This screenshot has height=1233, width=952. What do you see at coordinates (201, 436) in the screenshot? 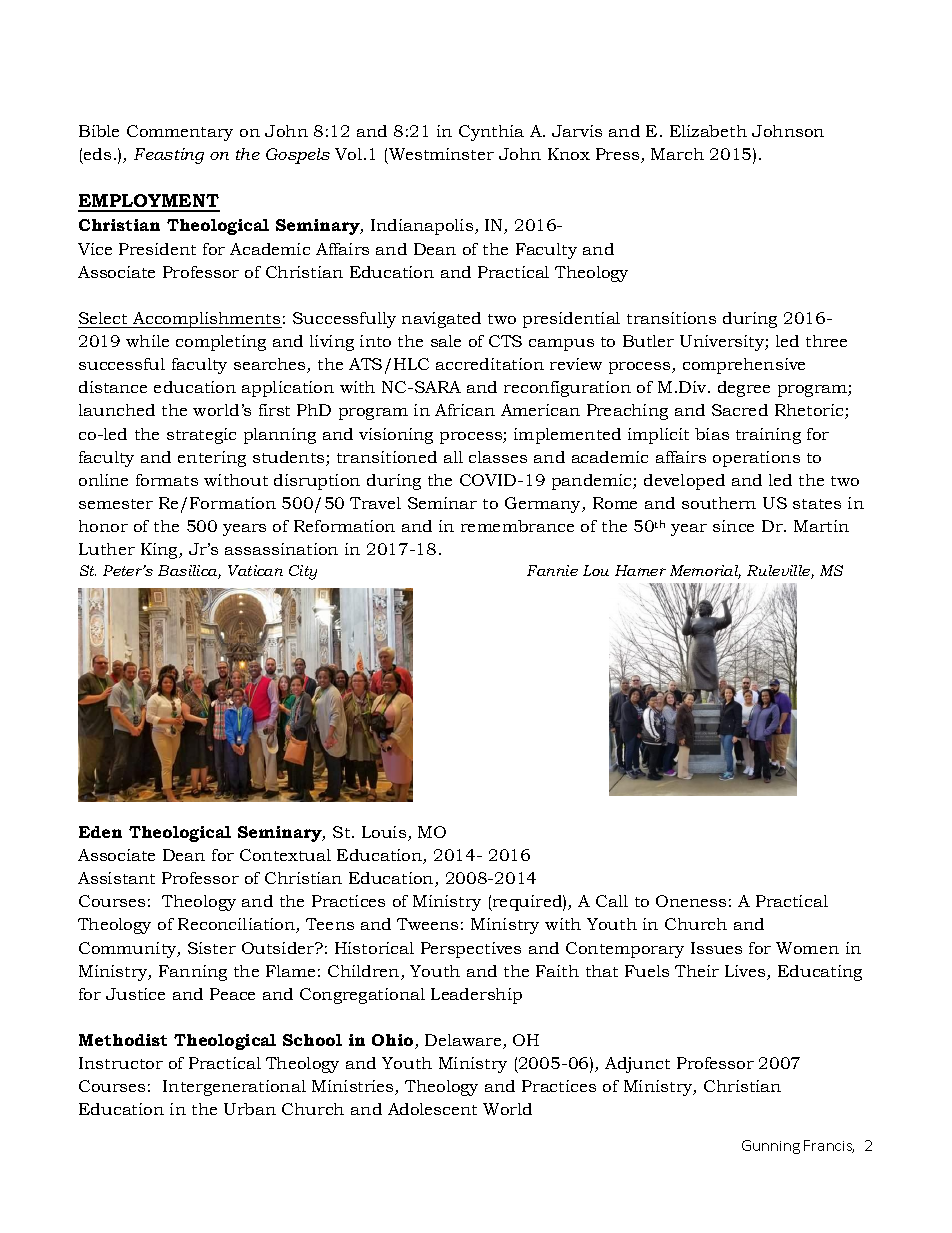
I see `strategic` at bounding box center [201, 436].
